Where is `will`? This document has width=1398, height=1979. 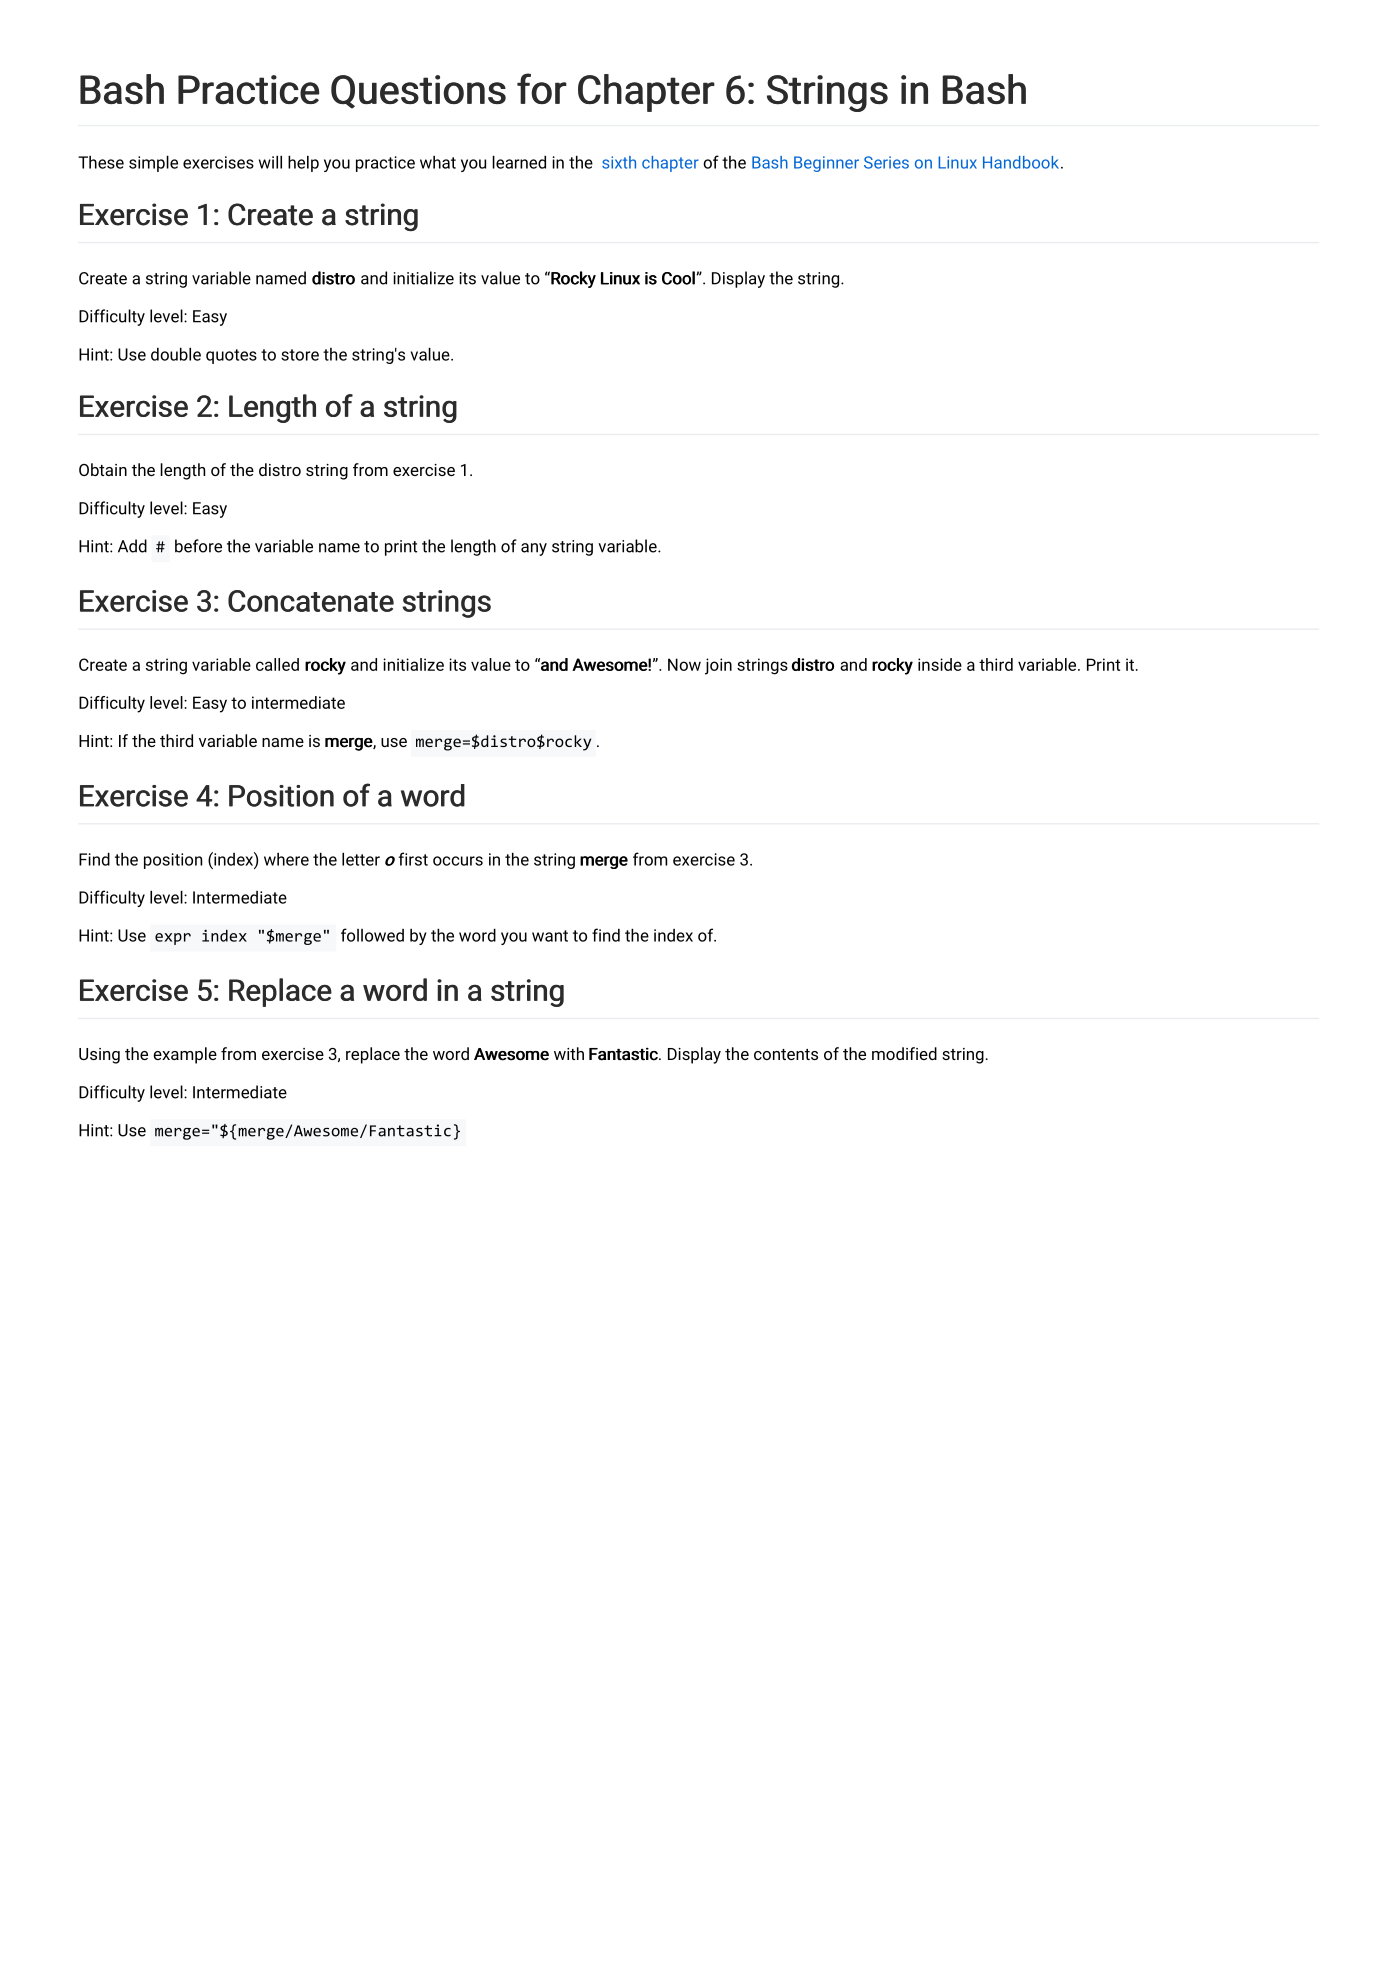 will is located at coordinates (270, 162).
